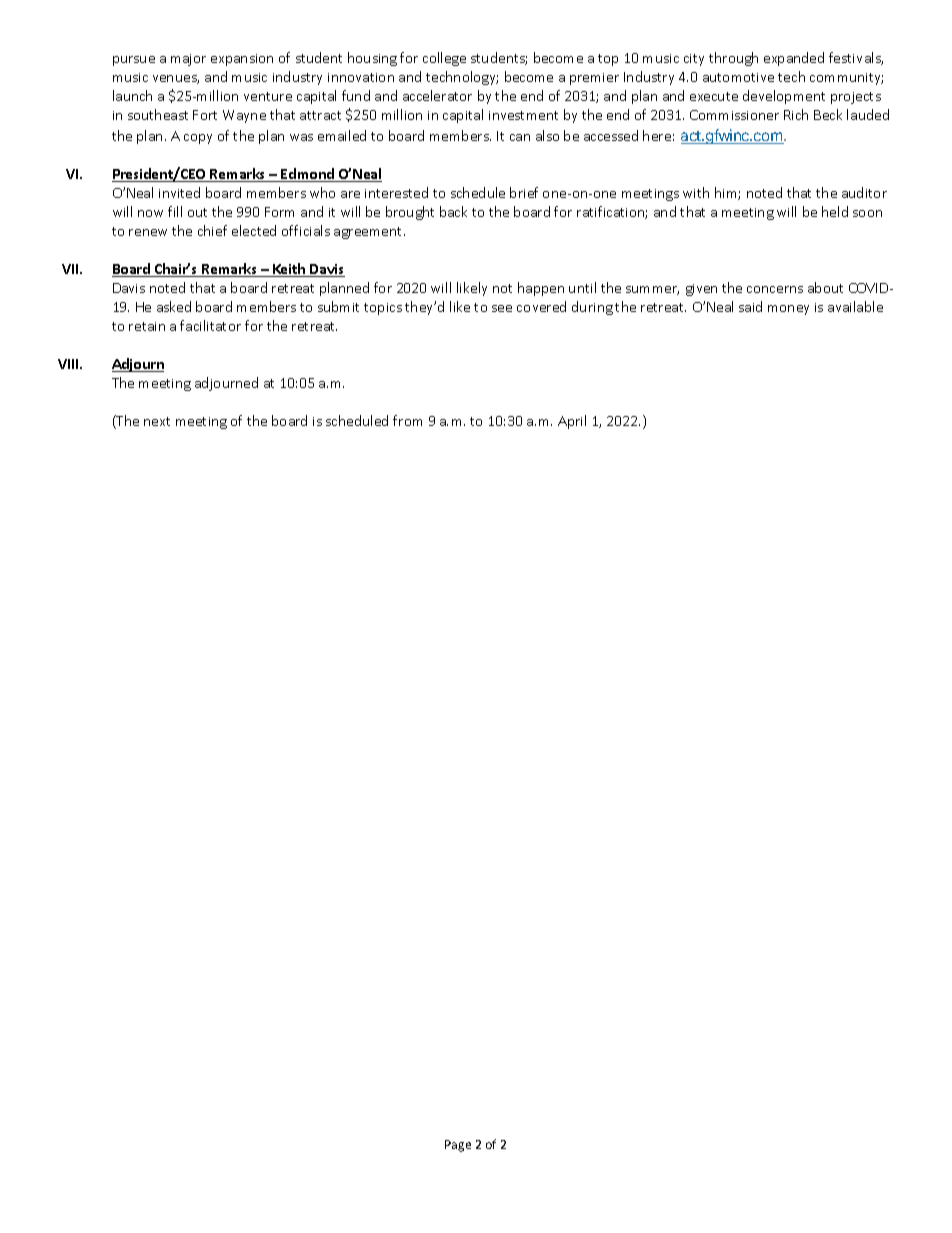 The height and width of the screenshot is (1233, 952). Describe the element at coordinates (383, 309) in the screenshot. I see `topics` at that location.
